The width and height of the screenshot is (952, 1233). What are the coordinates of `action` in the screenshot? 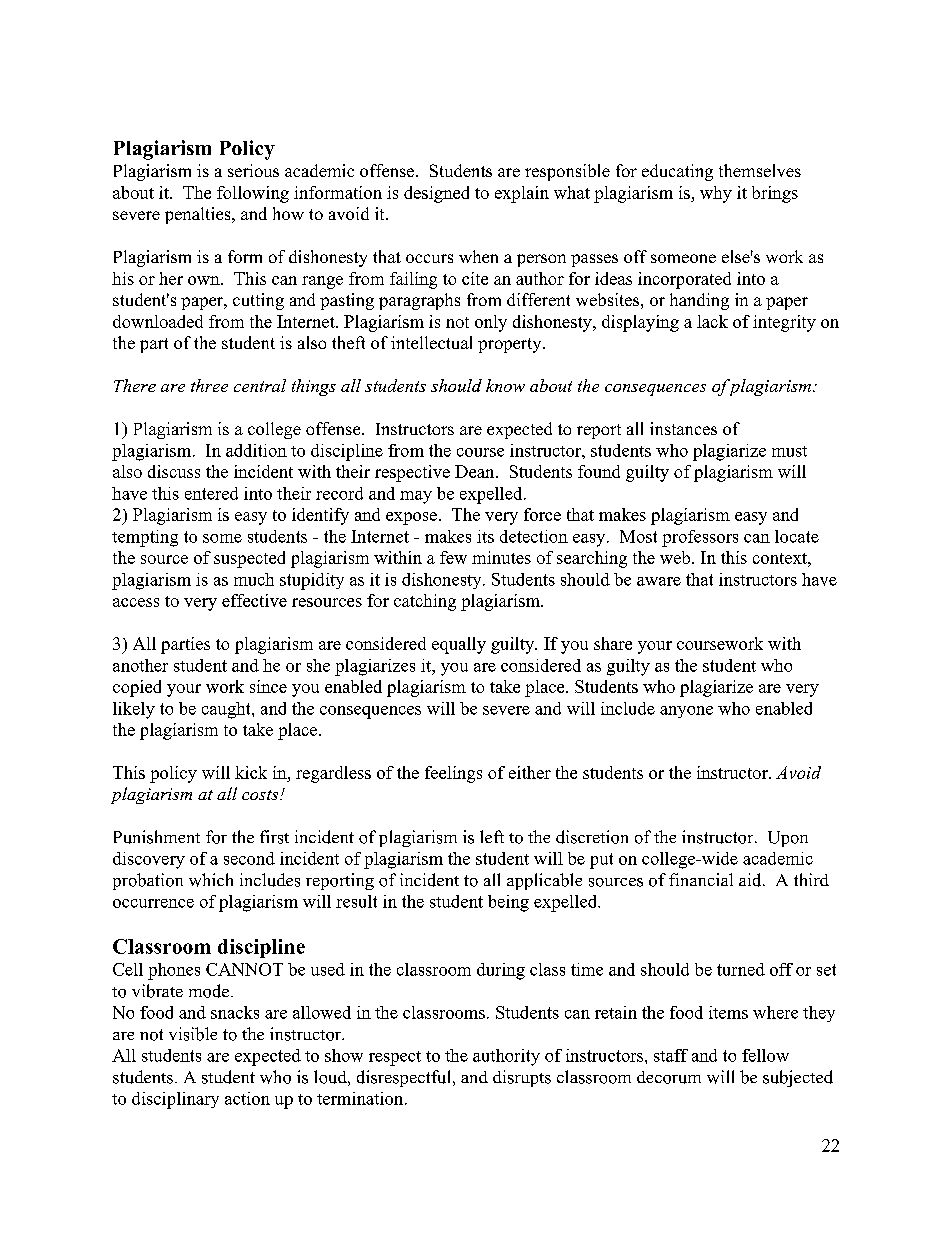 It's located at (247, 1098).
